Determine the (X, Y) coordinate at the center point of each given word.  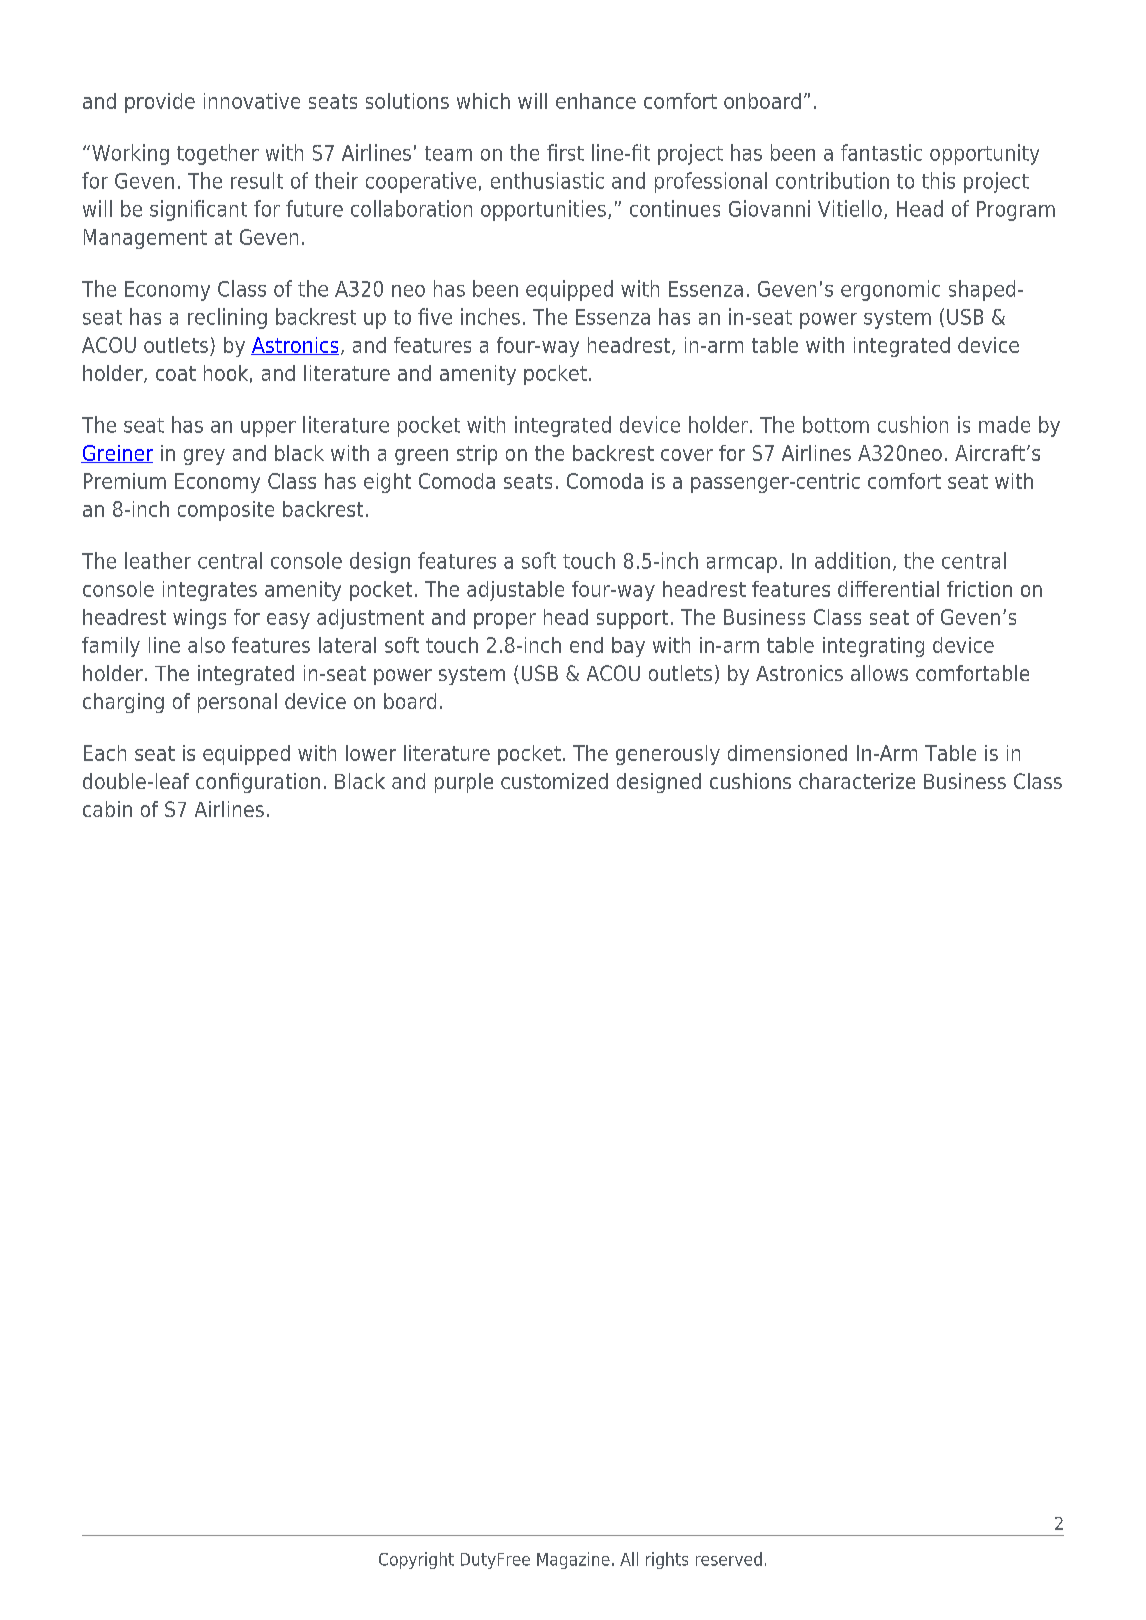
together (218, 154)
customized (554, 781)
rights (667, 1560)
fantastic (881, 152)
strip (477, 455)
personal (237, 703)
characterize (857, 781)
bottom (836, 424)
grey (204, 457)
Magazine (573, 1560)
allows (879, 673)
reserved (729, 1559)
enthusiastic (547, 180)
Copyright (416, 1560)
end (586, 645)
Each (105, 753)
